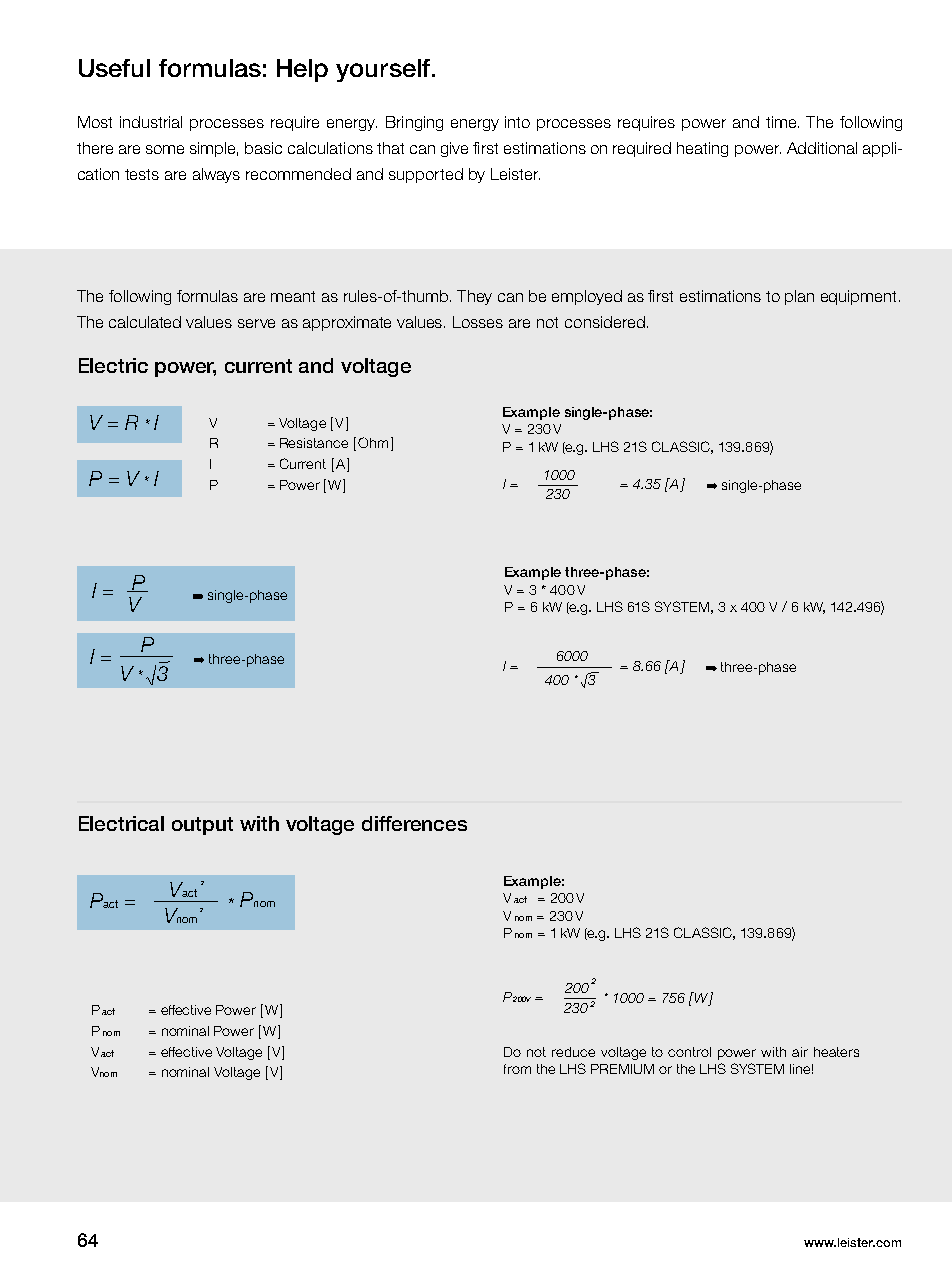  Describe the element at coordinates (478, 322) in the screenshot. I see `Losses` at that location.
